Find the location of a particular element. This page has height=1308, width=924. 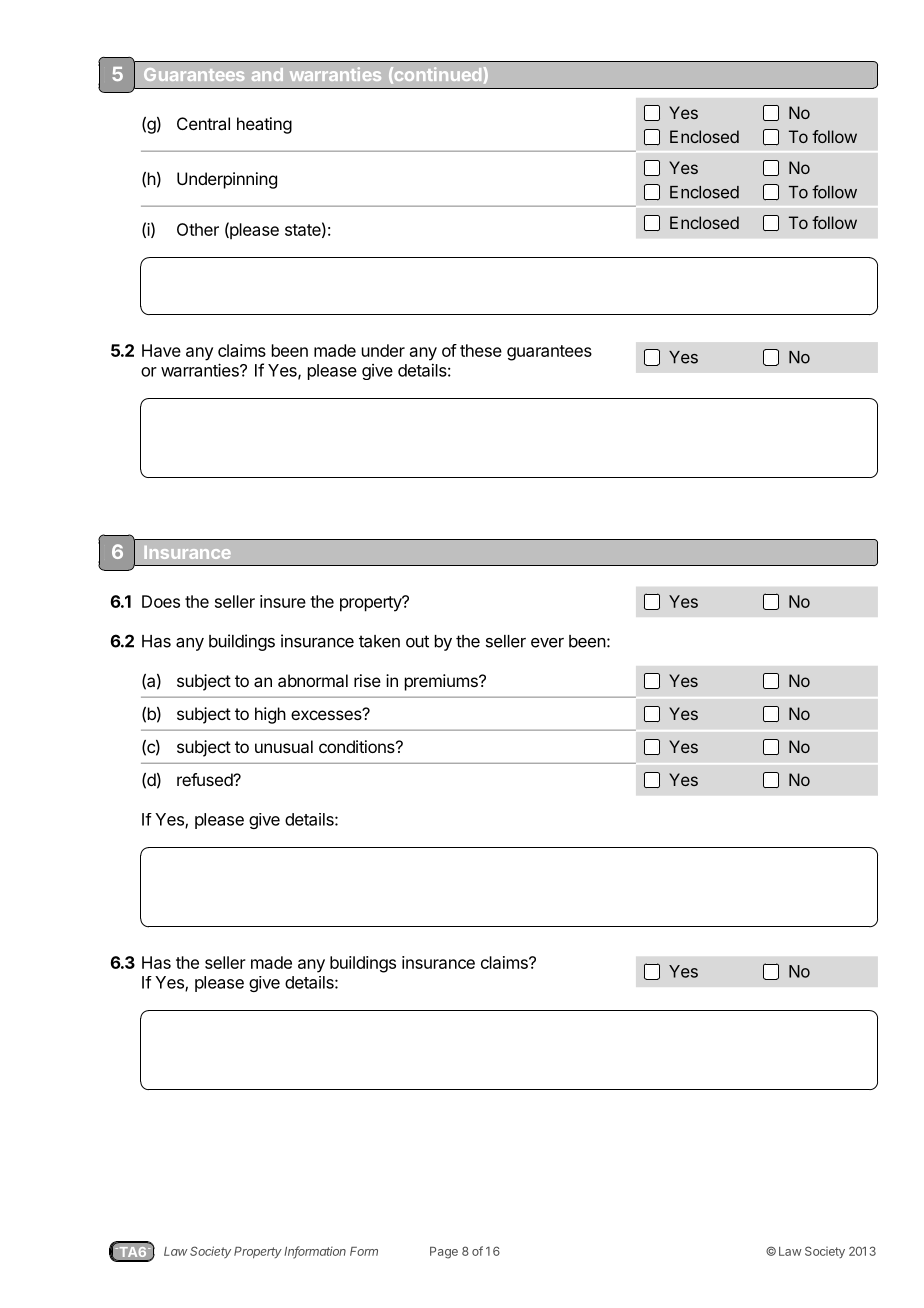

abnormal is located at coordinates (313, 680).
